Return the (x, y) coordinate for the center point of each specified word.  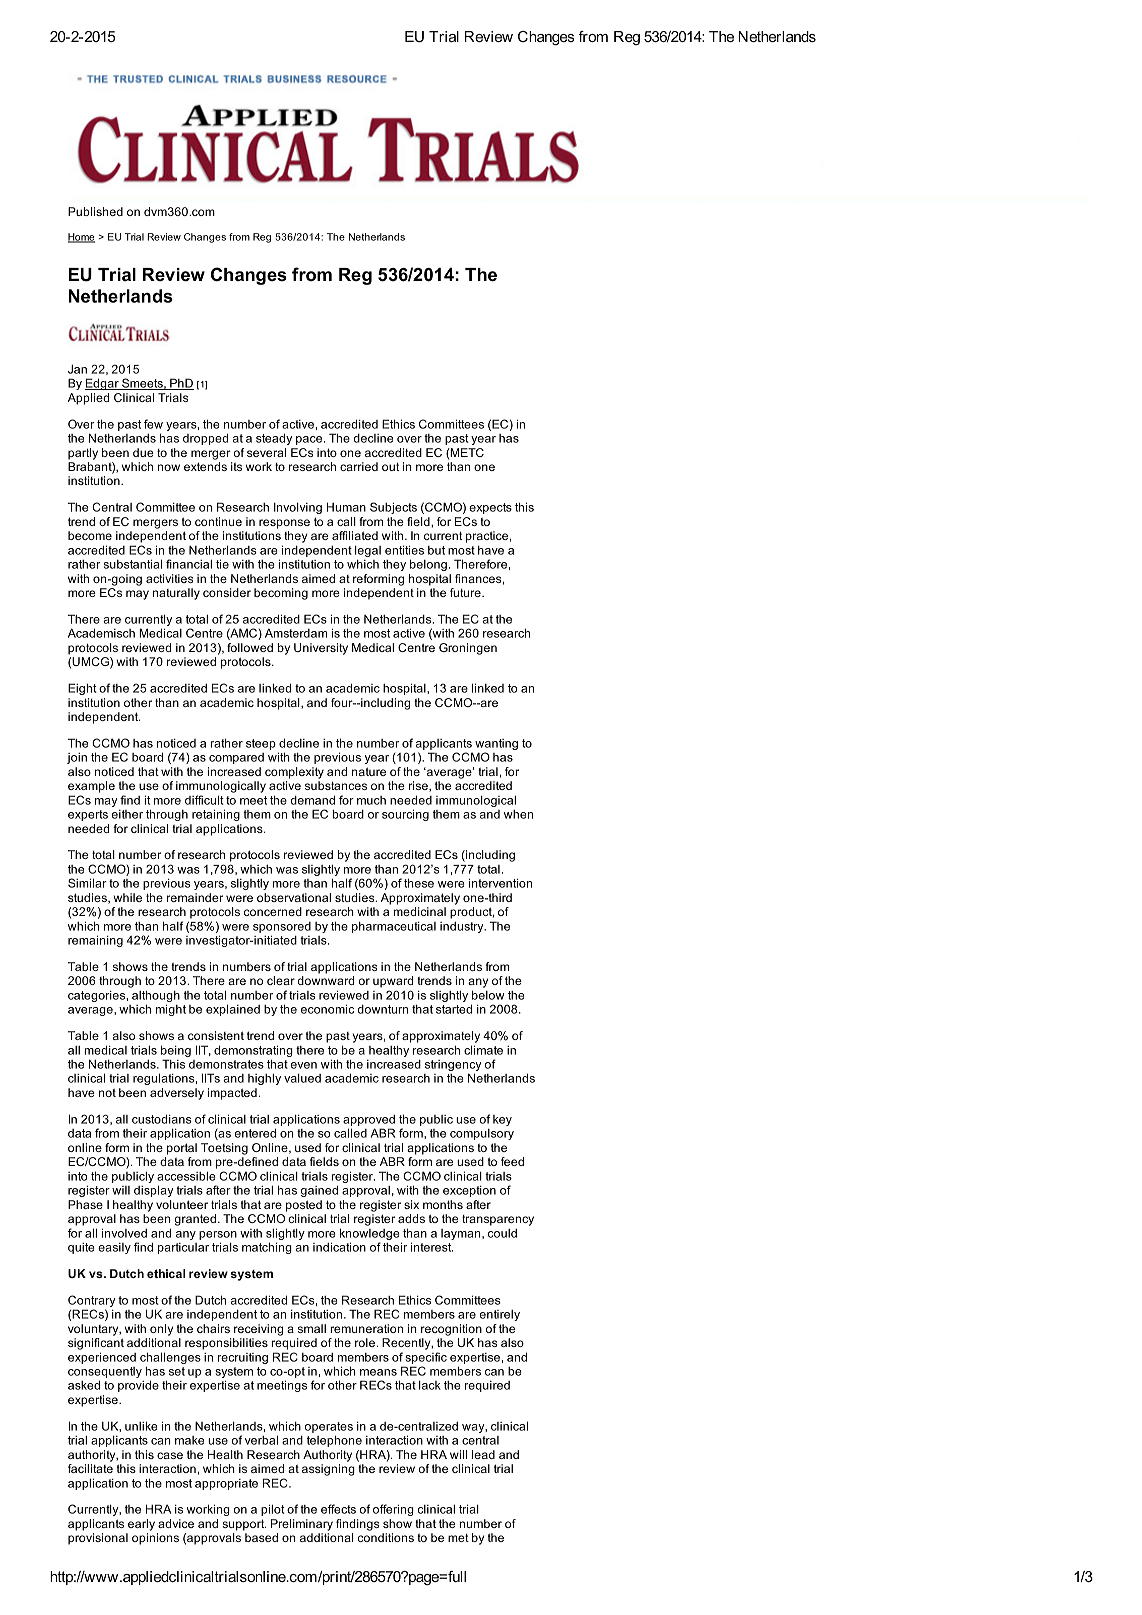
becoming (281, 594)
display (153, 1191)
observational (294, 897)
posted (304, 1206)
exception (469, 1191)
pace (310, 440)
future (466, 592)
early (141, 1525)
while (127, 897)
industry (463, 927)
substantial (133, 564)
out (391, 466)
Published (95, 211)
